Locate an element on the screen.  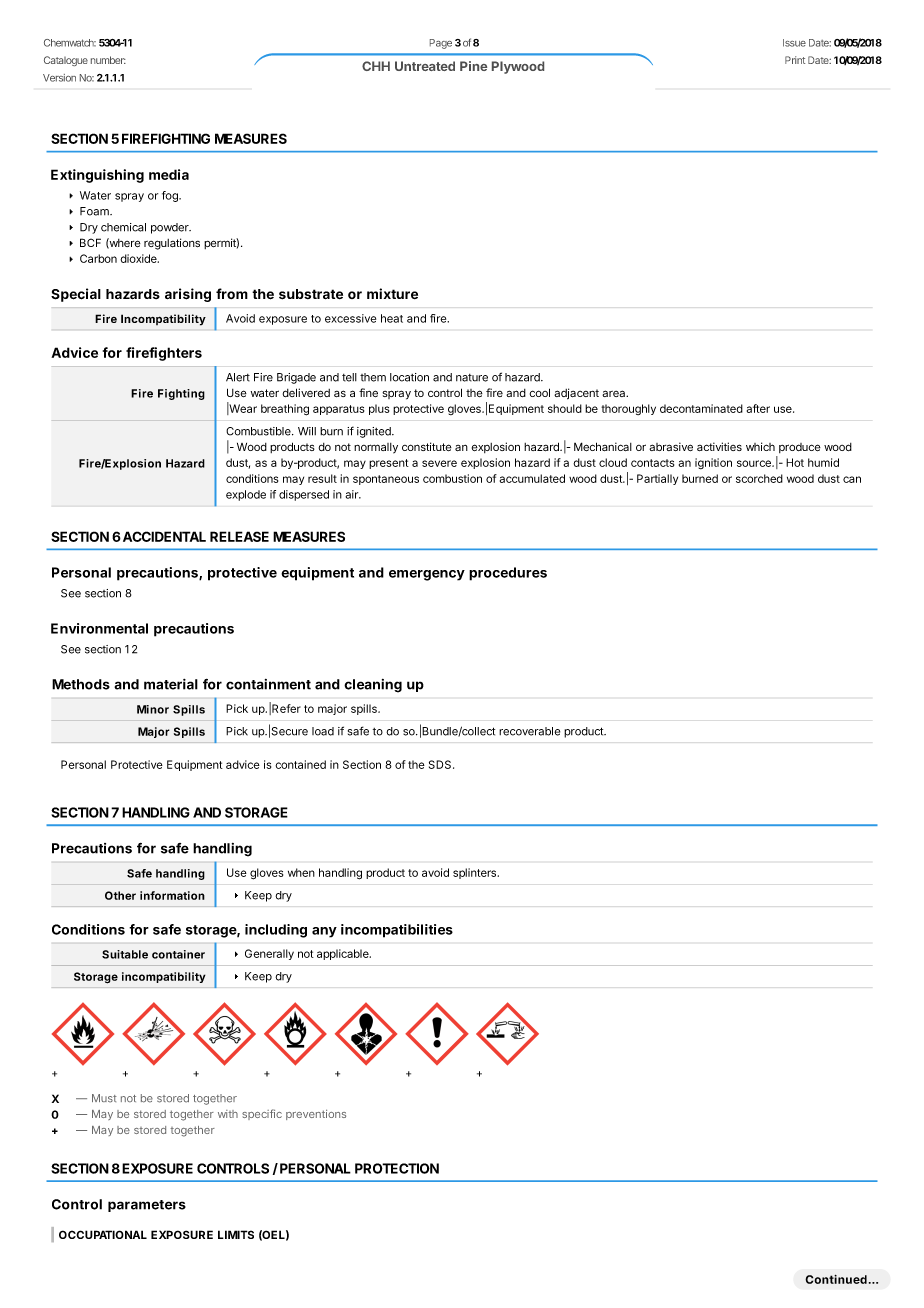
Alert is located at coordinates (238, 377).
